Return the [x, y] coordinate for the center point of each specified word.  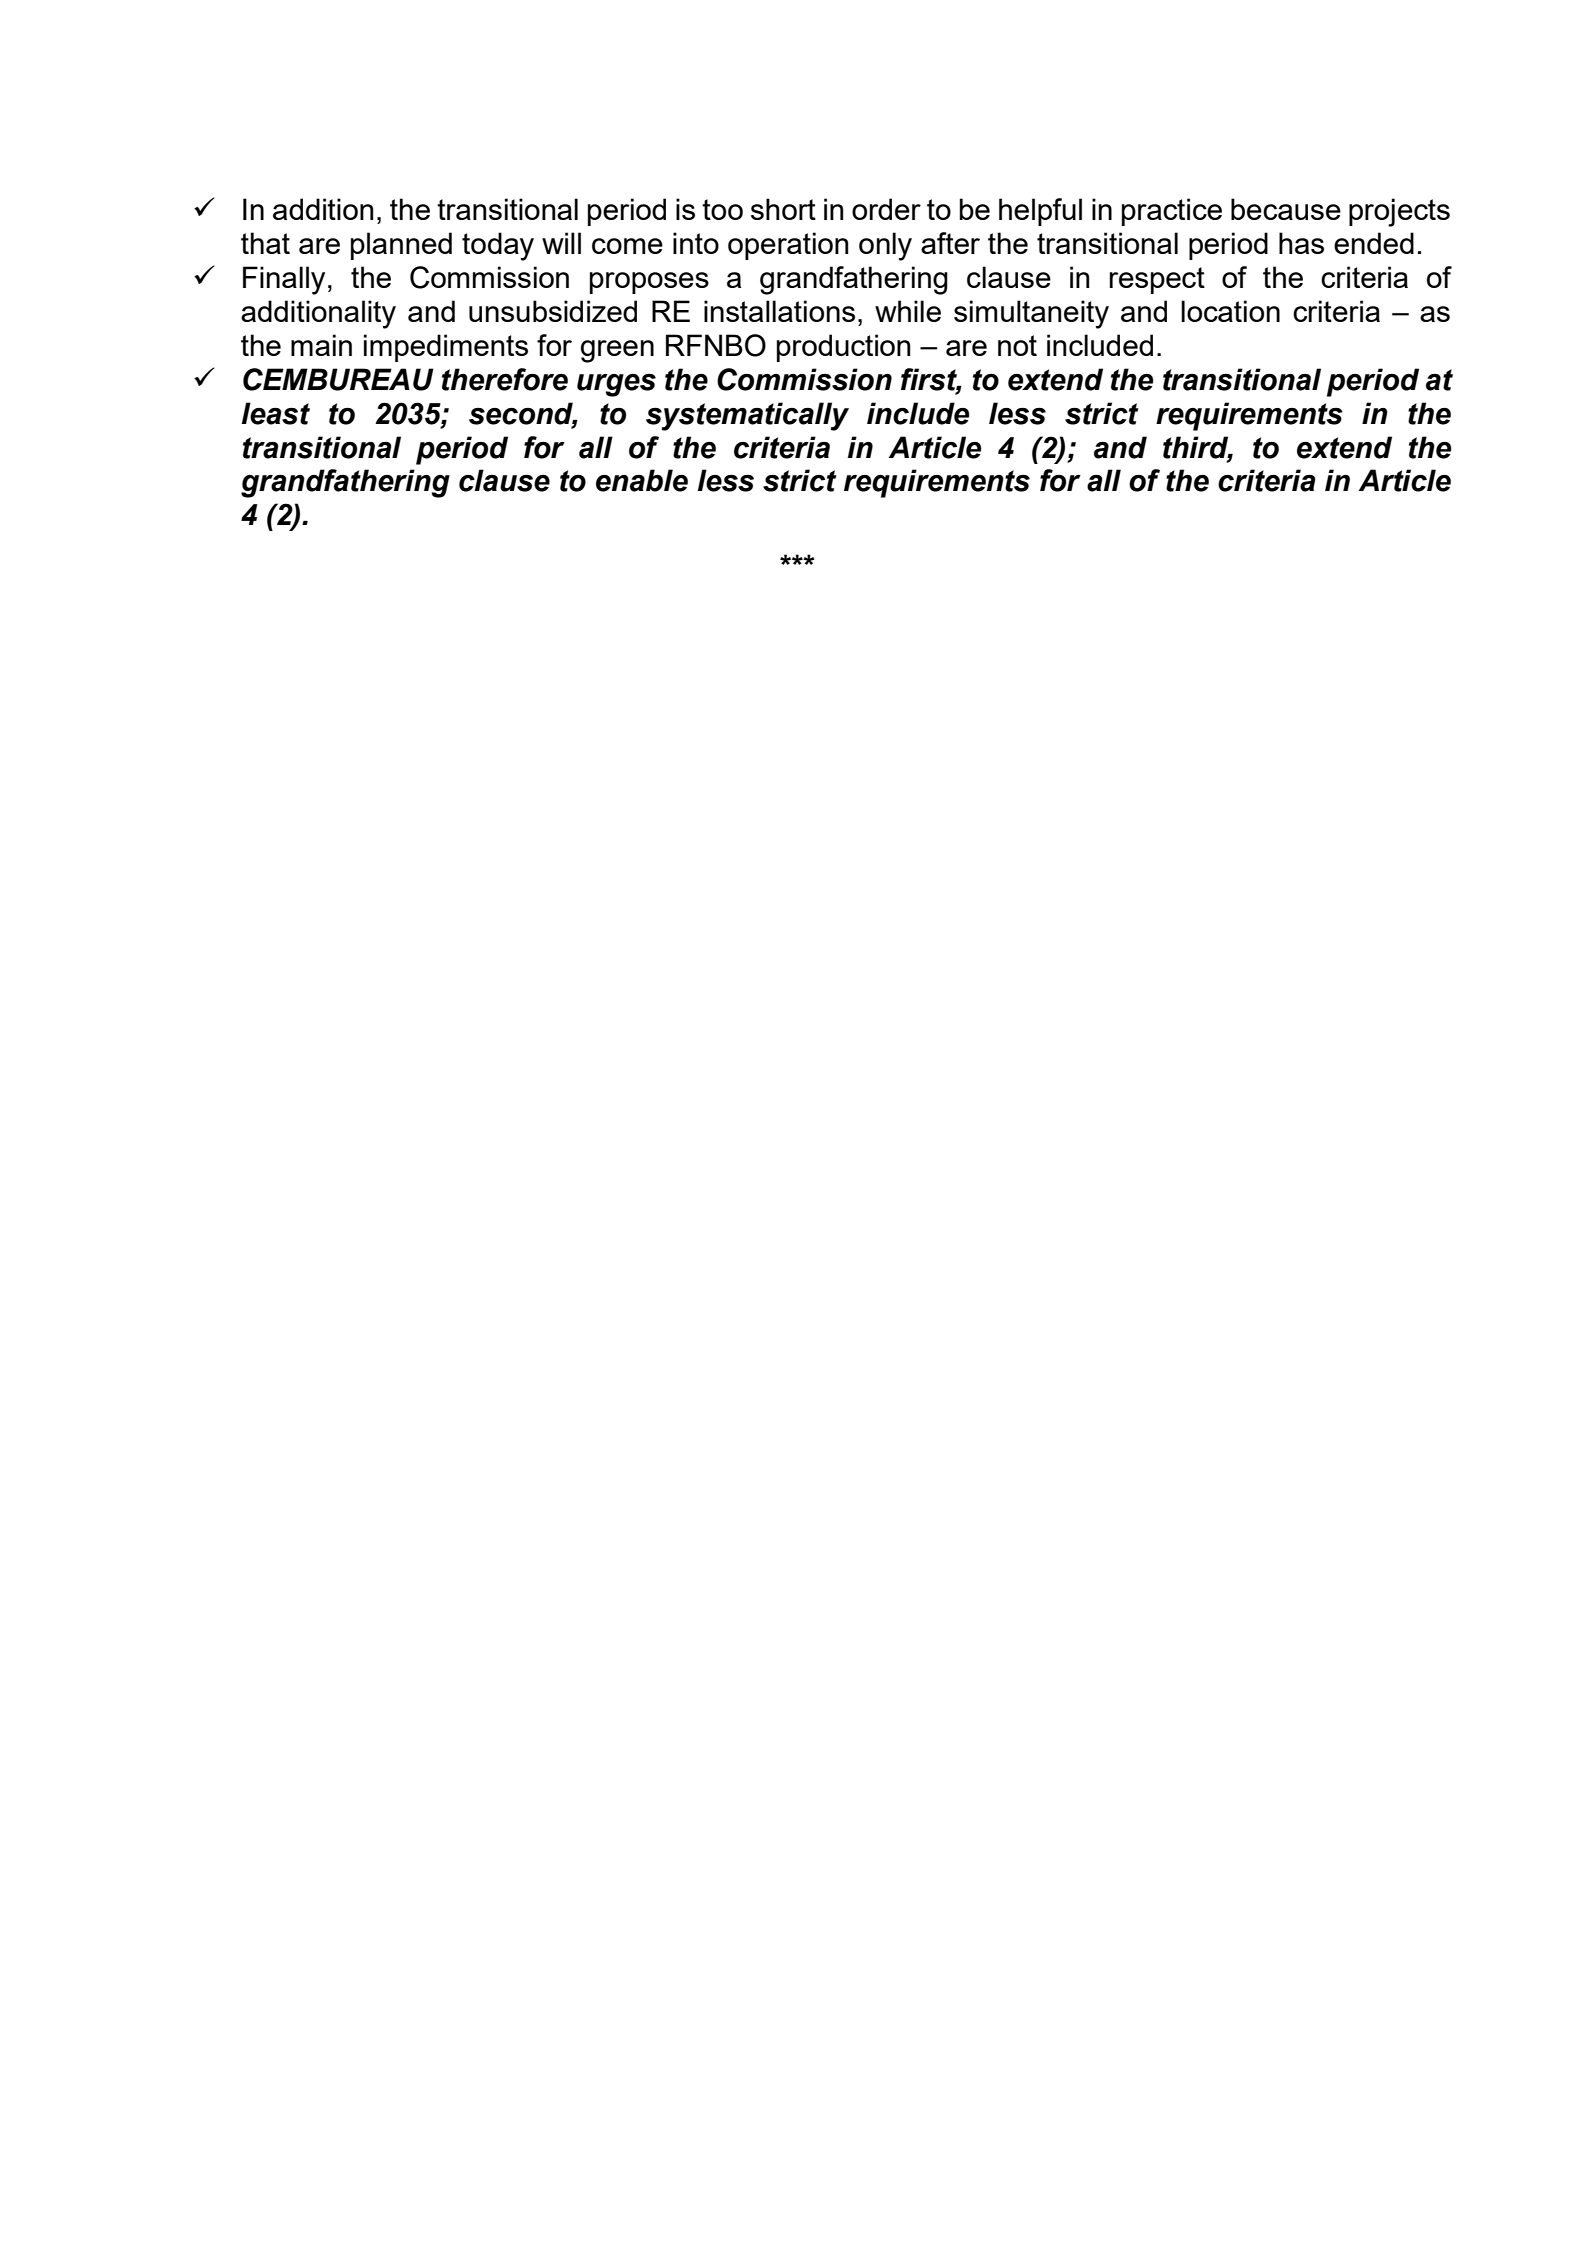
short [783, 209]
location [1230, 311]
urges [616, 385]
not [1017, 345]
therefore [505, 379]
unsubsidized [553, 311]
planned [401, 246]
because [1286, 209]
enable [642, 480]
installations [779, 311]
